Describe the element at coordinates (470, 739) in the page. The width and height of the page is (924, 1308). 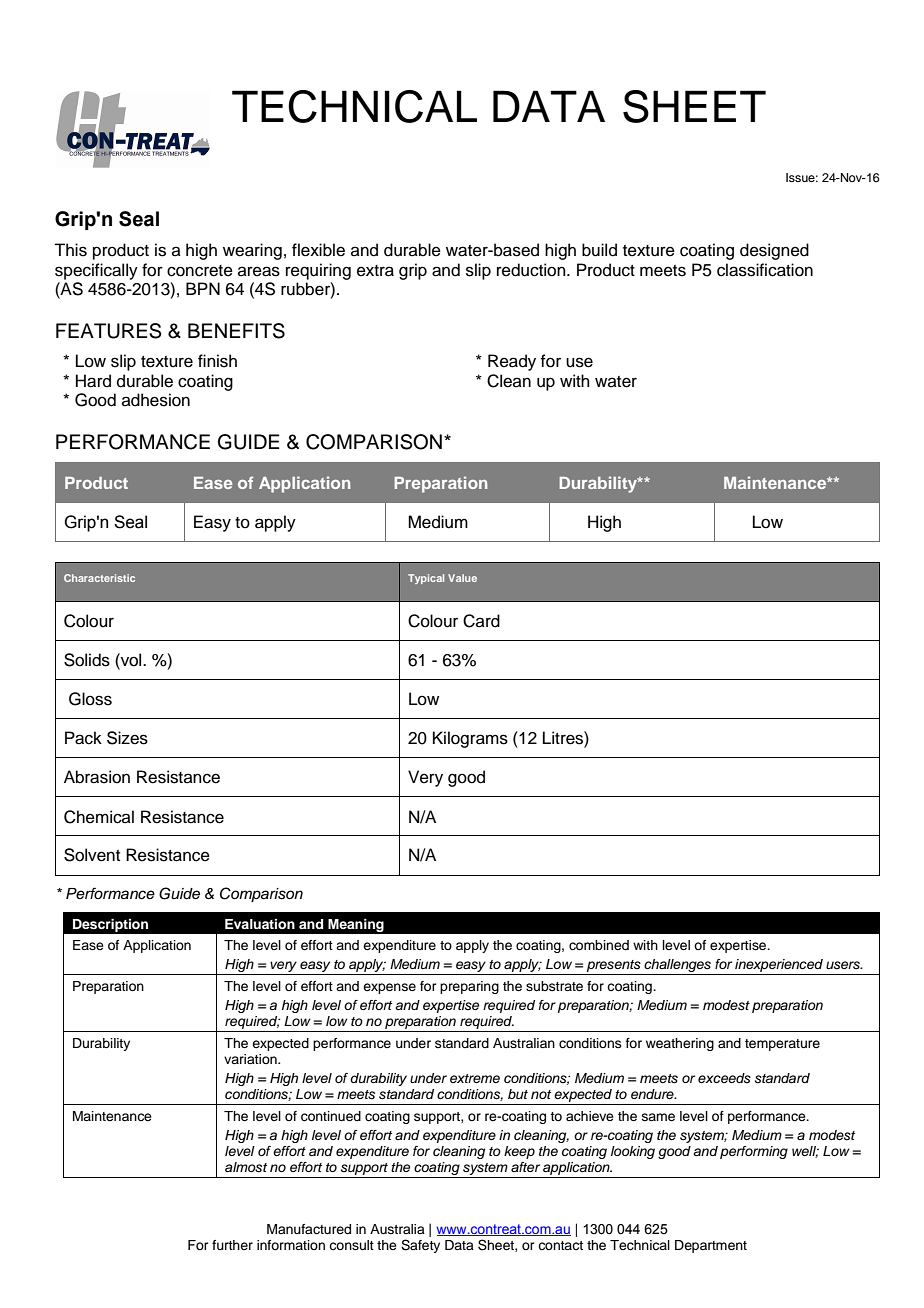
I see `Kilograms` at that location.
